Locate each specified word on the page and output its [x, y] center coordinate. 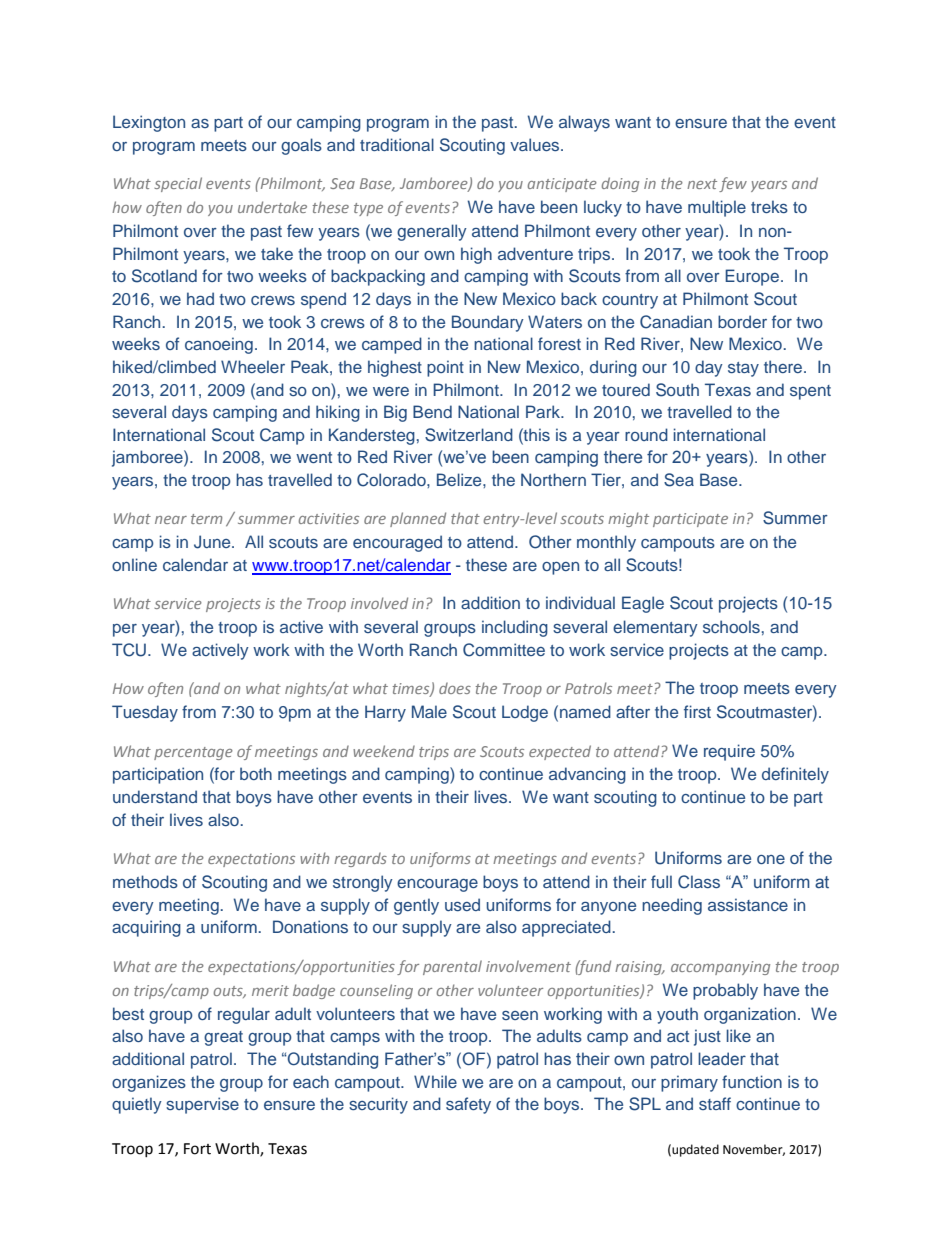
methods [145, 881]
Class [699, 882]
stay [743, 369]
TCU [130, 650]
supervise [202, 1105]
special [178, 184]
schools [731, 626]
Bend [432, 411]
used [462, 904]
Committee [504, 650]
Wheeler [253, 366]
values [536, 144]
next [702, 184]
